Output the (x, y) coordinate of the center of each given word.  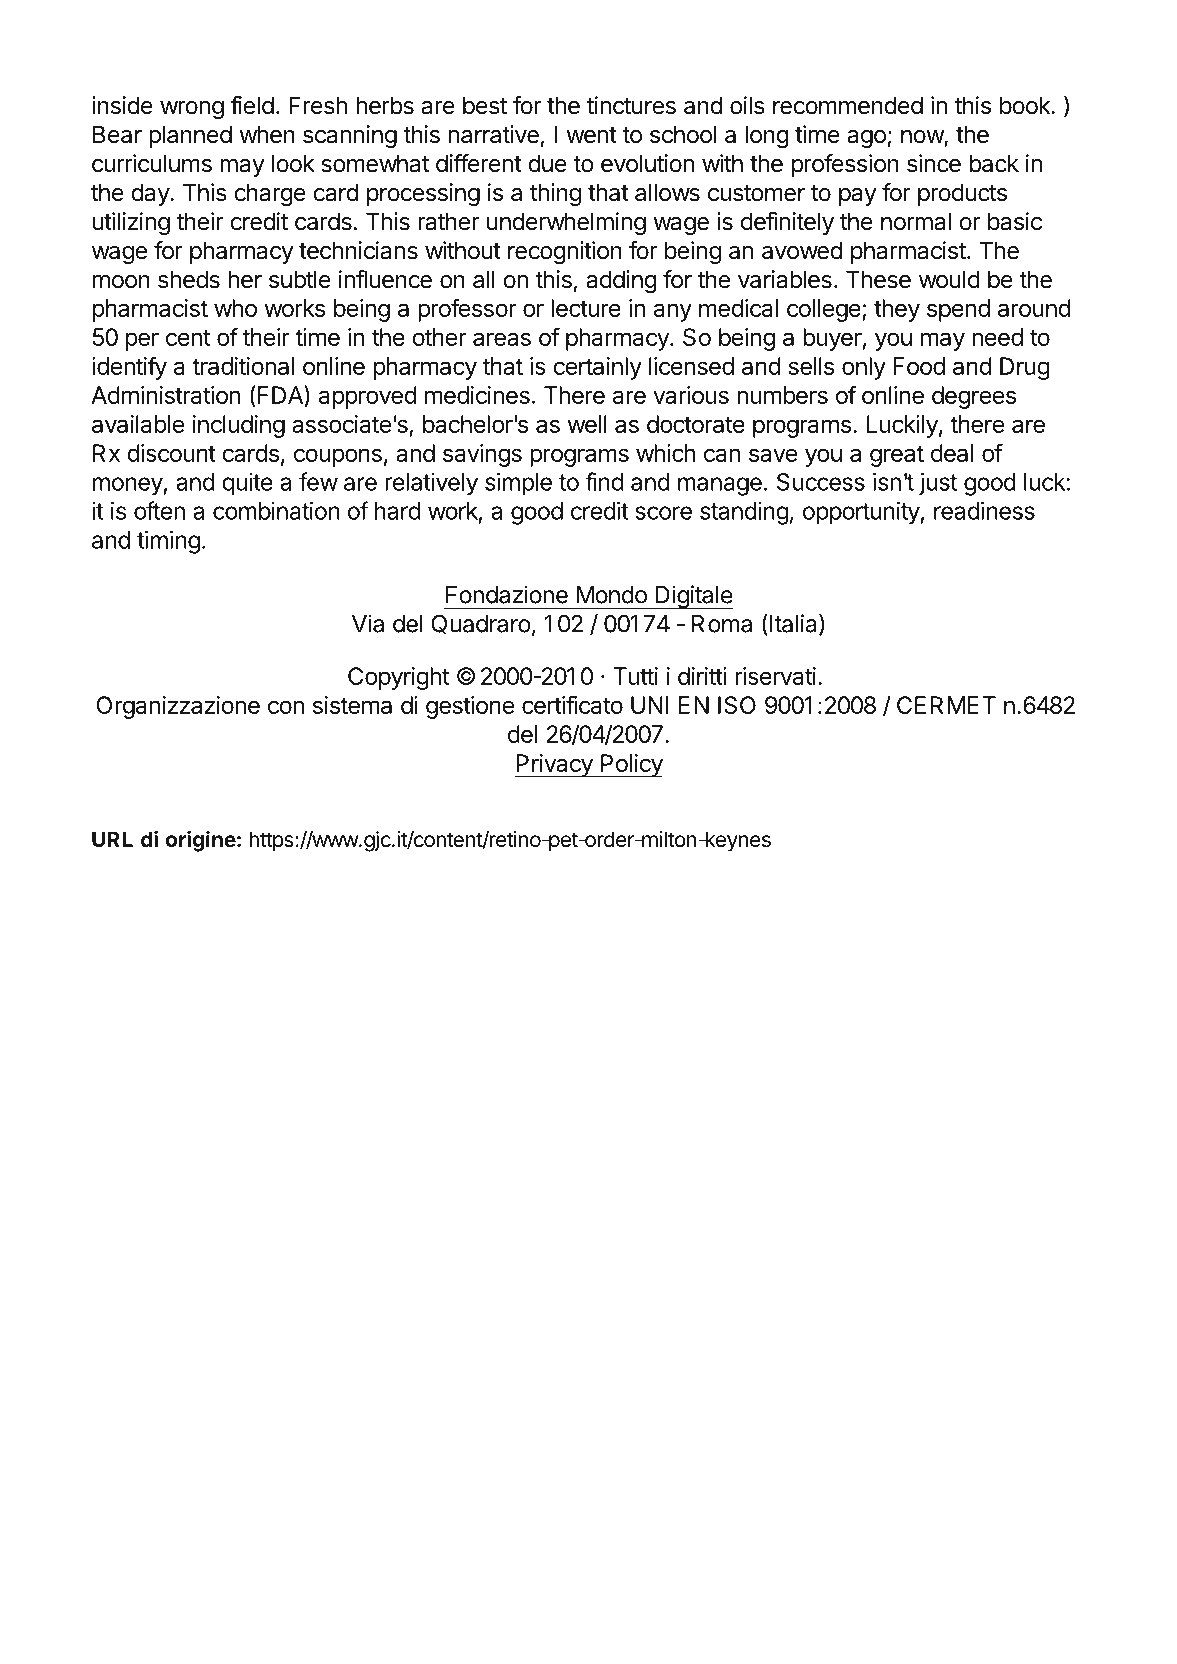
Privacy (554, 766)
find (604, 481)
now (923, 138)
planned (190, 136)
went (591, 135)
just (938, 484)
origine (201, 841)
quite (247, 484)
